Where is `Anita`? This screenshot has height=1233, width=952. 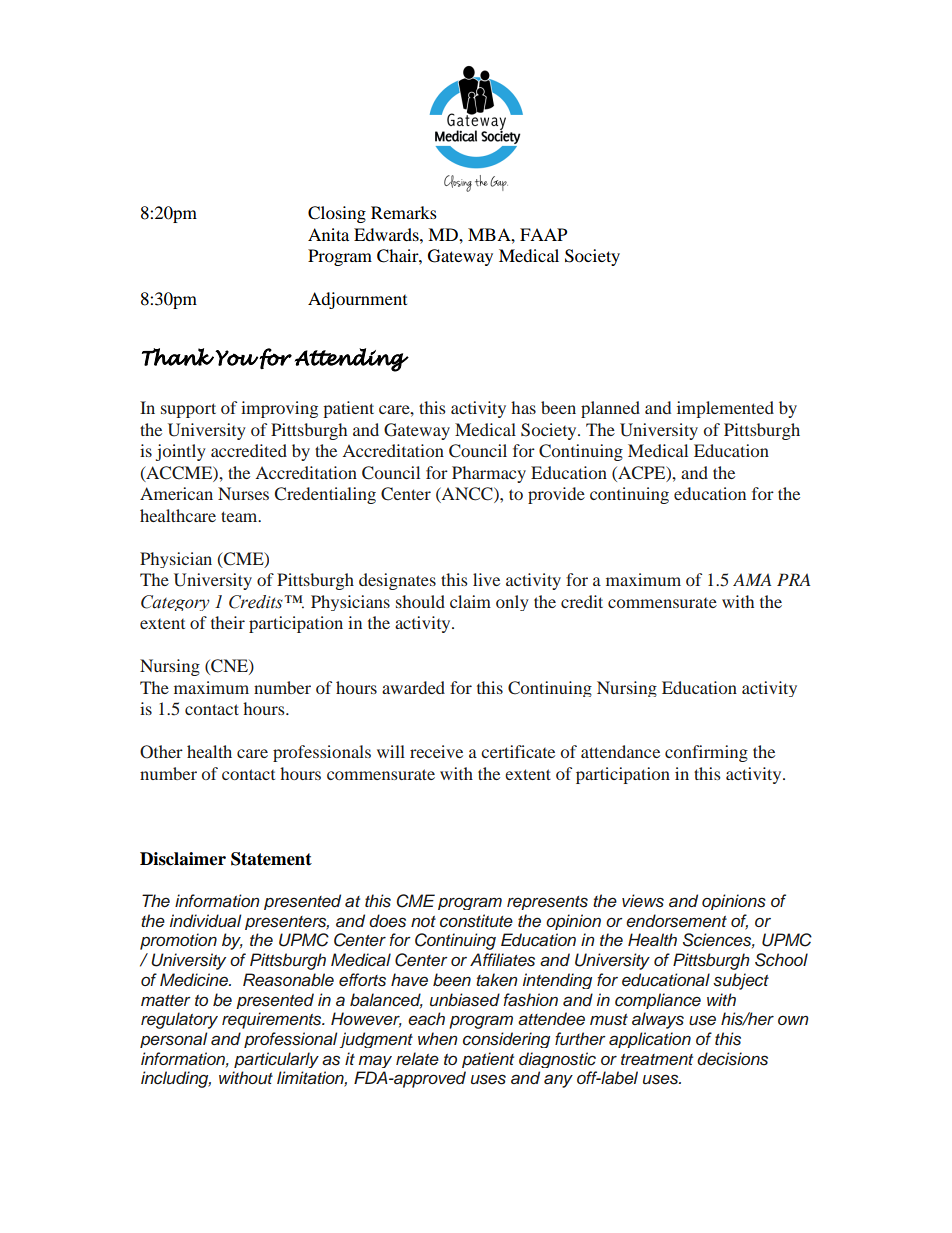
Anita is located at coordinates (328, 234).
